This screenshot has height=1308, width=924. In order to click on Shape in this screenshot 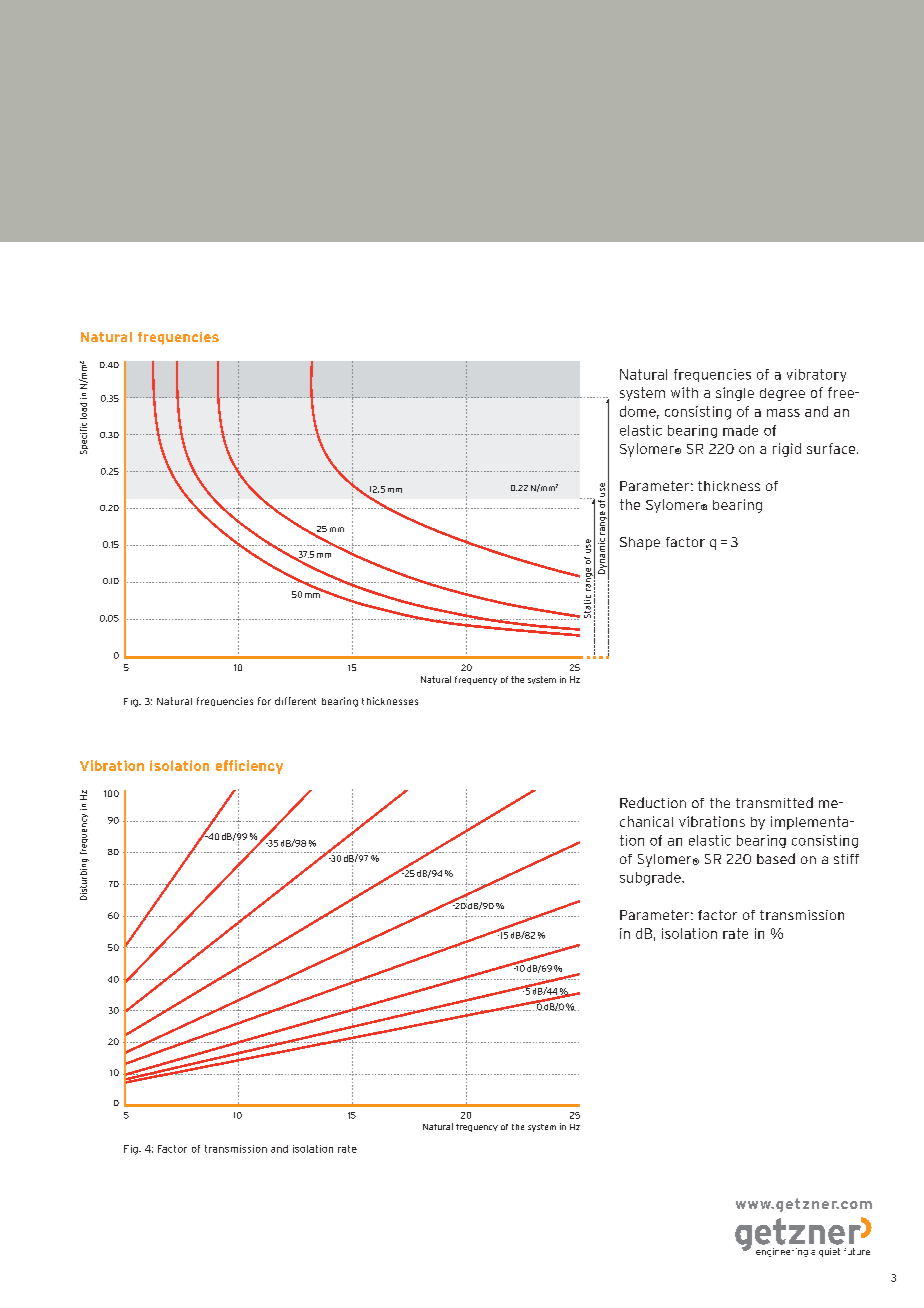, I will do `click(640, 543)`.
